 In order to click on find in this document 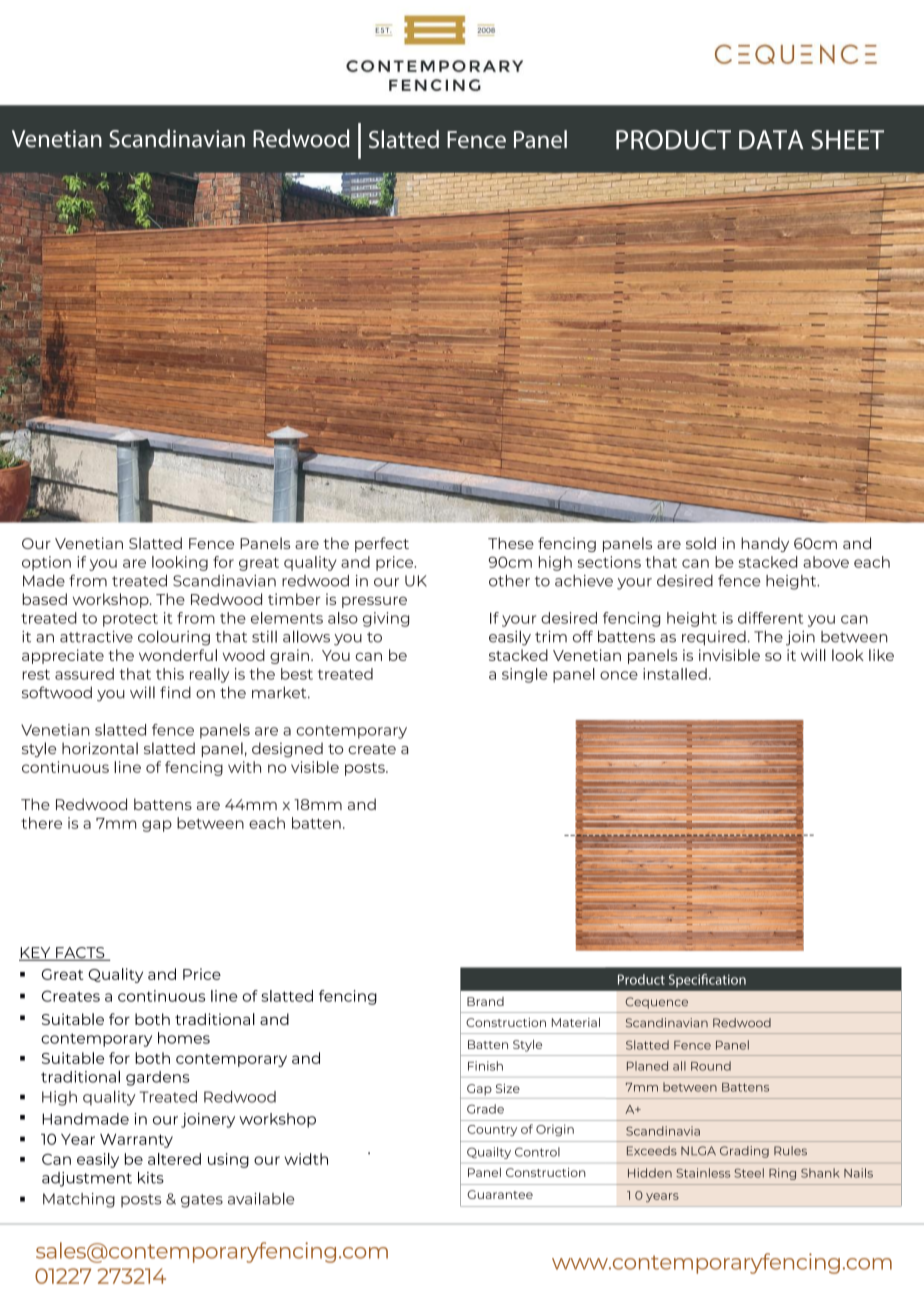, I will do `click(175, 692)`.
